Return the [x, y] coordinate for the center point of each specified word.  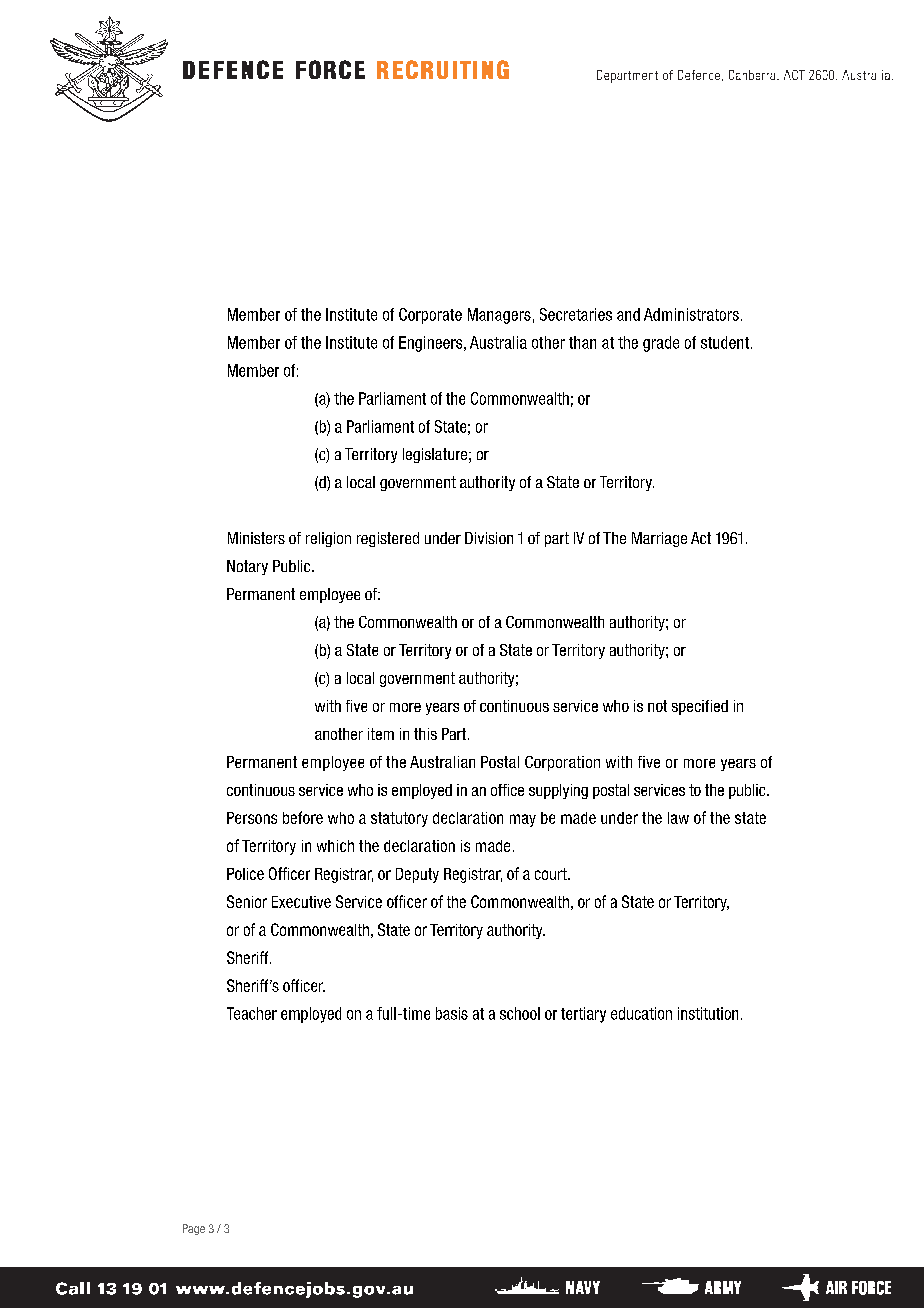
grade [661, 344]
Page [194, 1229]
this [425, 734]
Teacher [252, 1013]
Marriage [659, 539]
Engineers [432, 344]
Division [489, 538]
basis [452, 1013]
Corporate [430, 316]
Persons [252, 818]
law [678, 818]
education [641, 1013]
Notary [247, 567]
